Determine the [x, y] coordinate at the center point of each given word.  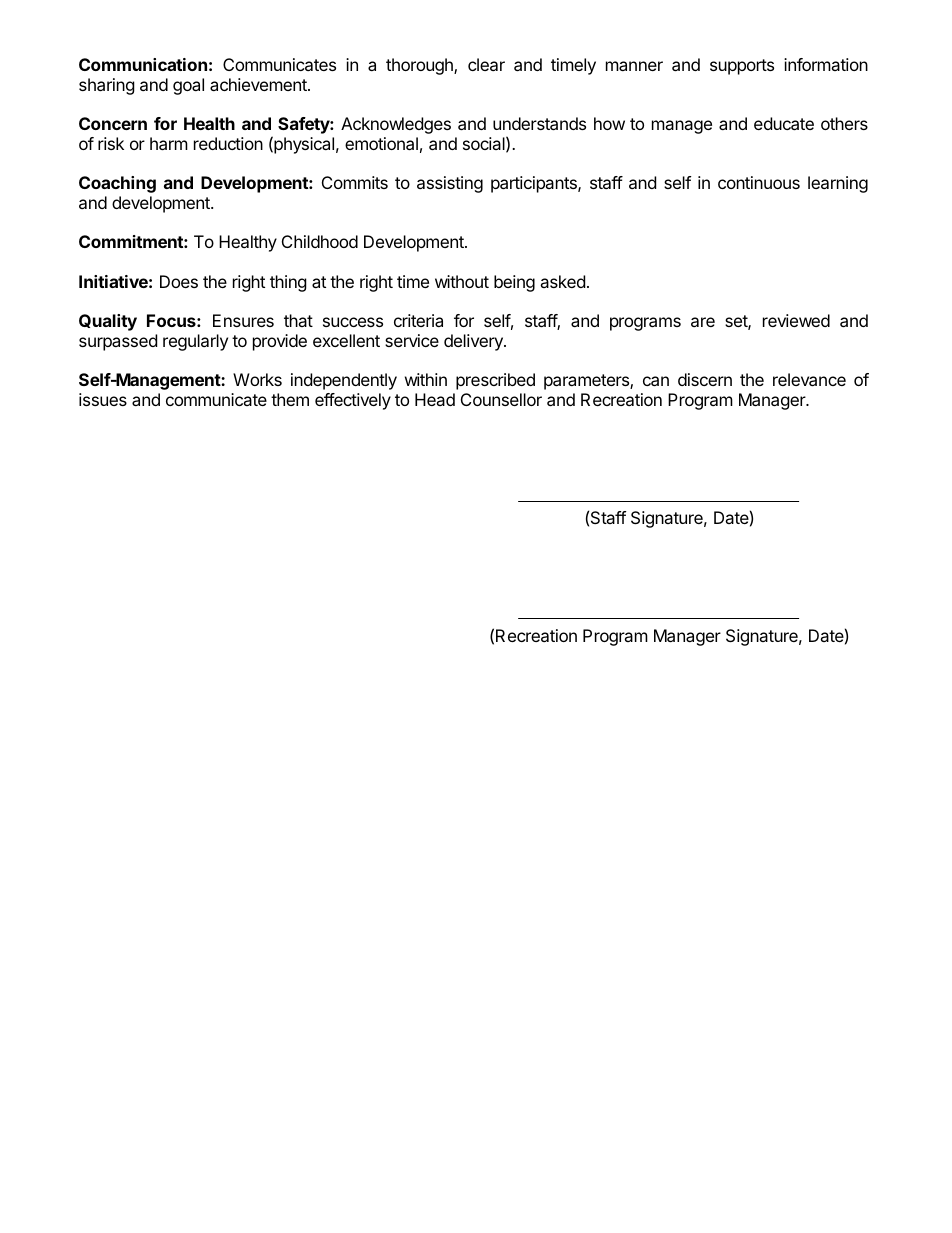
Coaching [117, 184]
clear [486, 64]
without [462, 281]
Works [257, 379]
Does [179, 281]
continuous [759, 182]
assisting [450, 184]
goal [188, 86]
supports [742, 67]
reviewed [796, 320]
